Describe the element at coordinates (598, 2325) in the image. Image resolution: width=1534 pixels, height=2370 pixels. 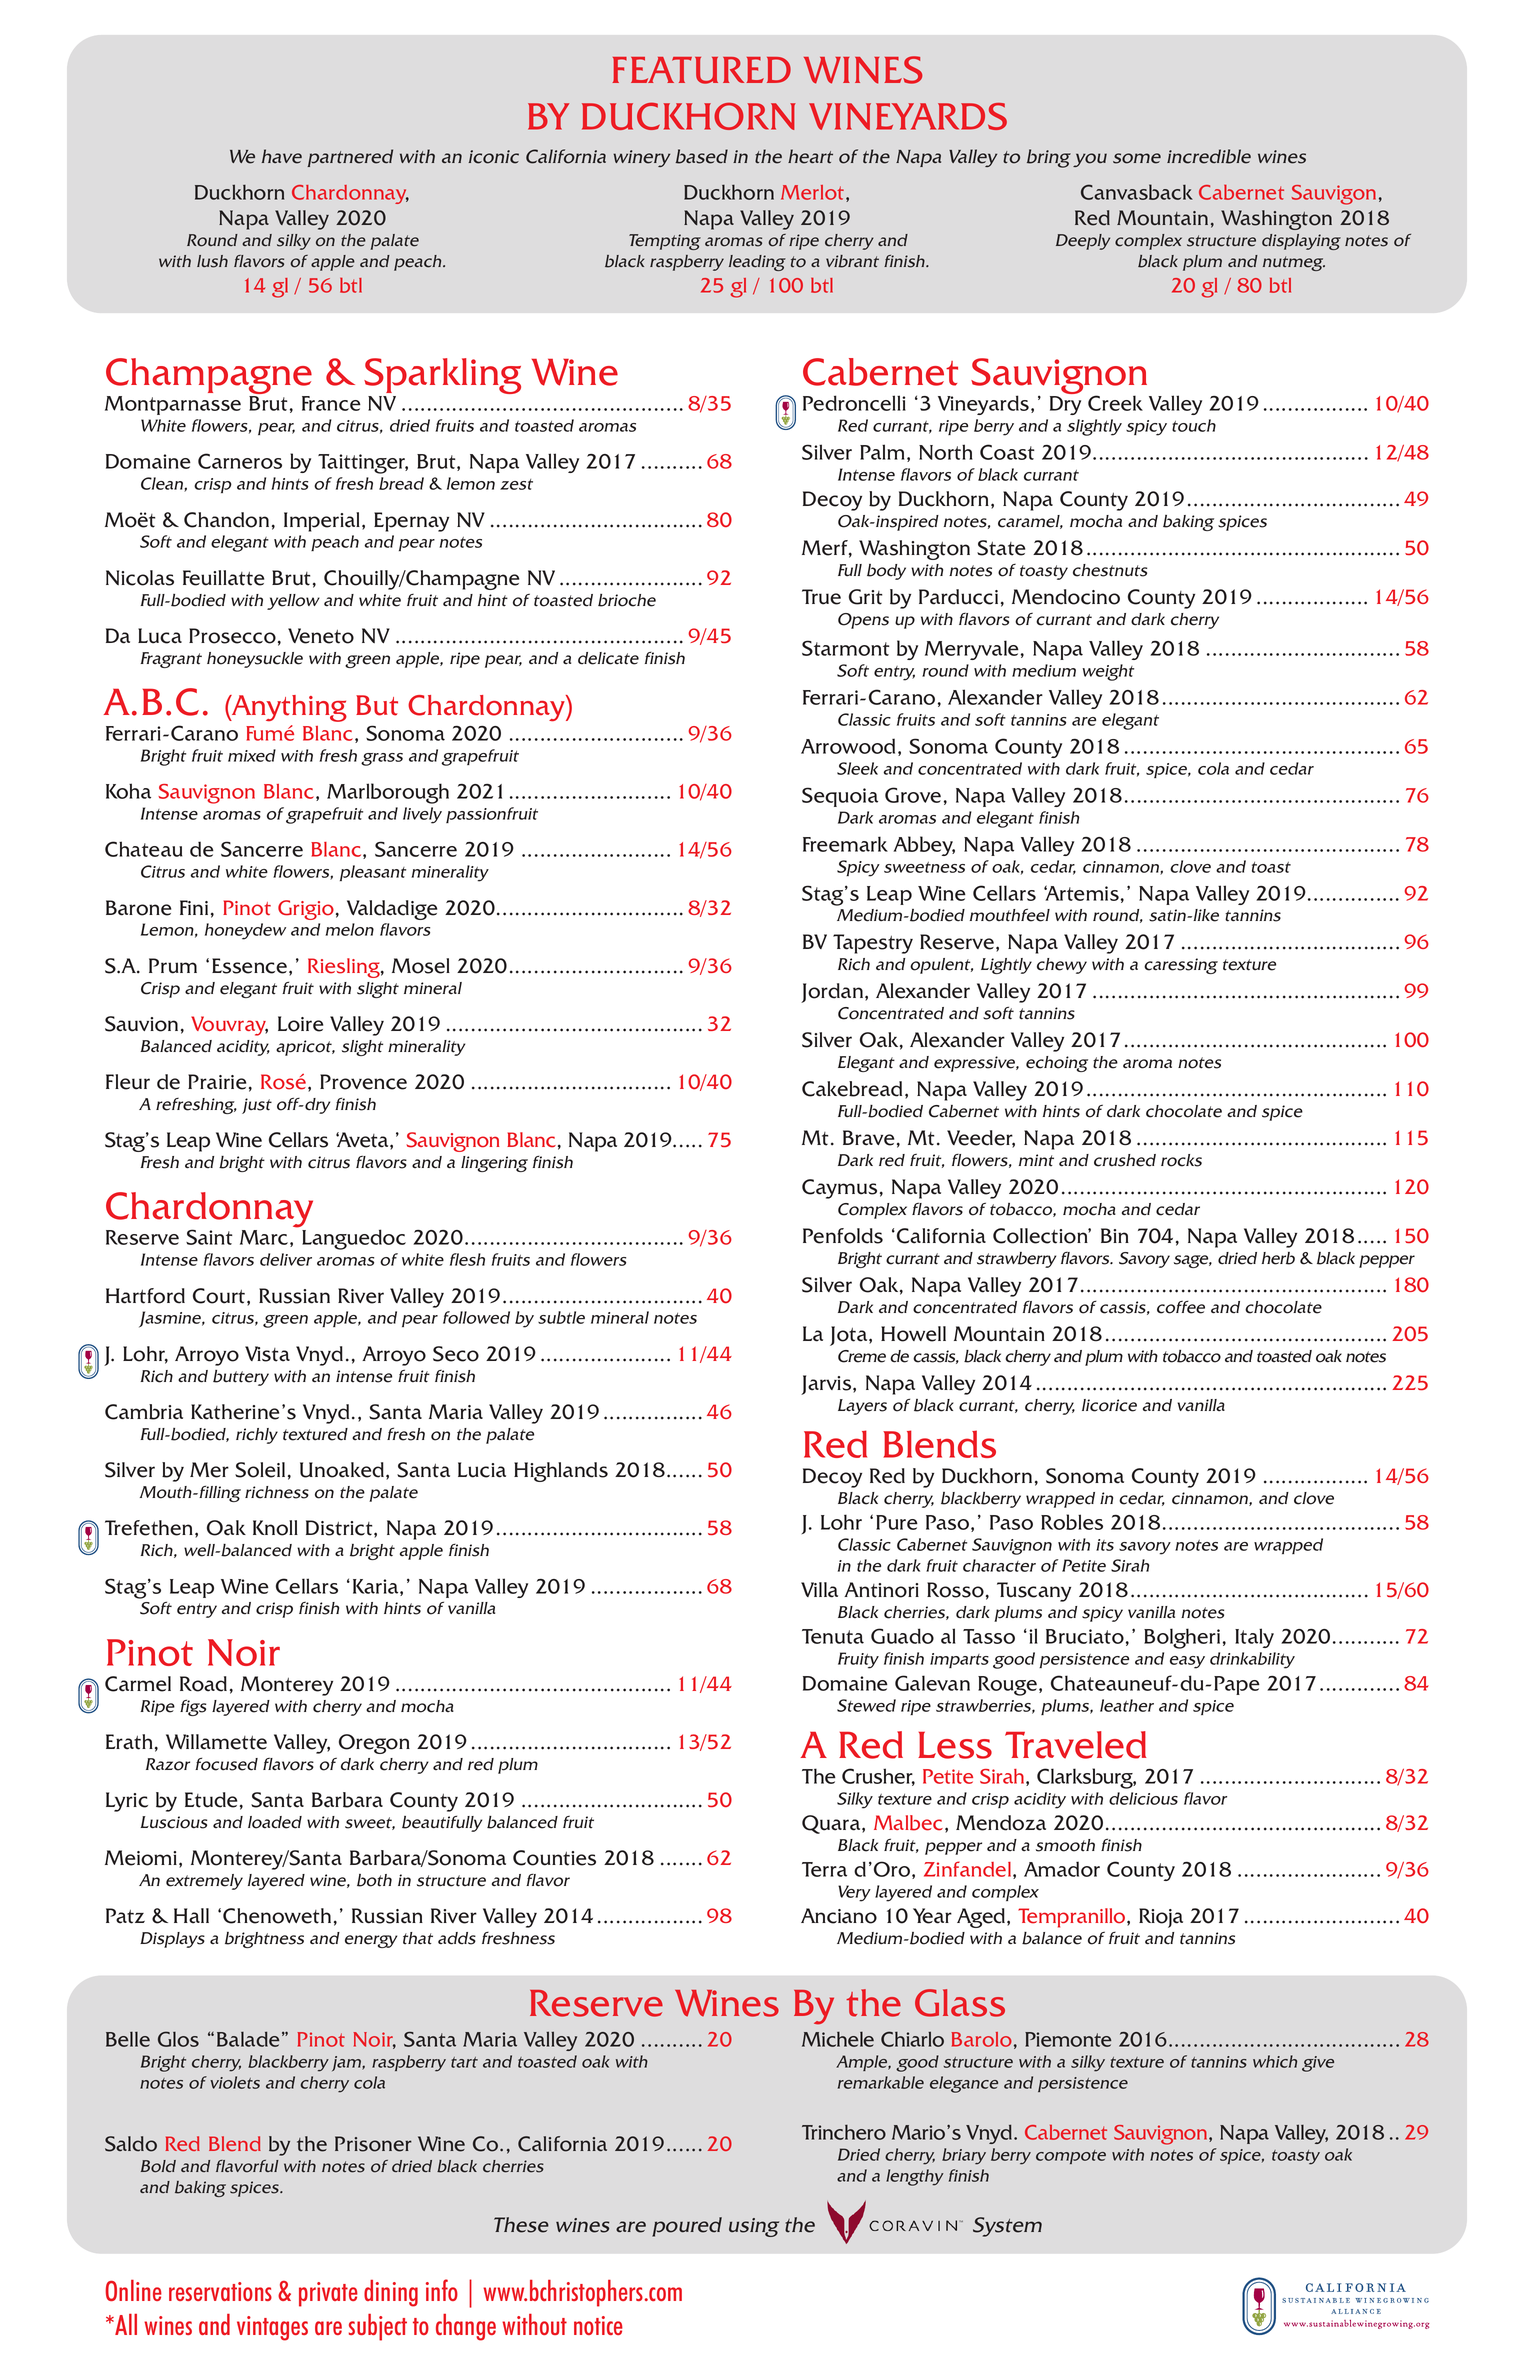
I see `notice` at that location.
